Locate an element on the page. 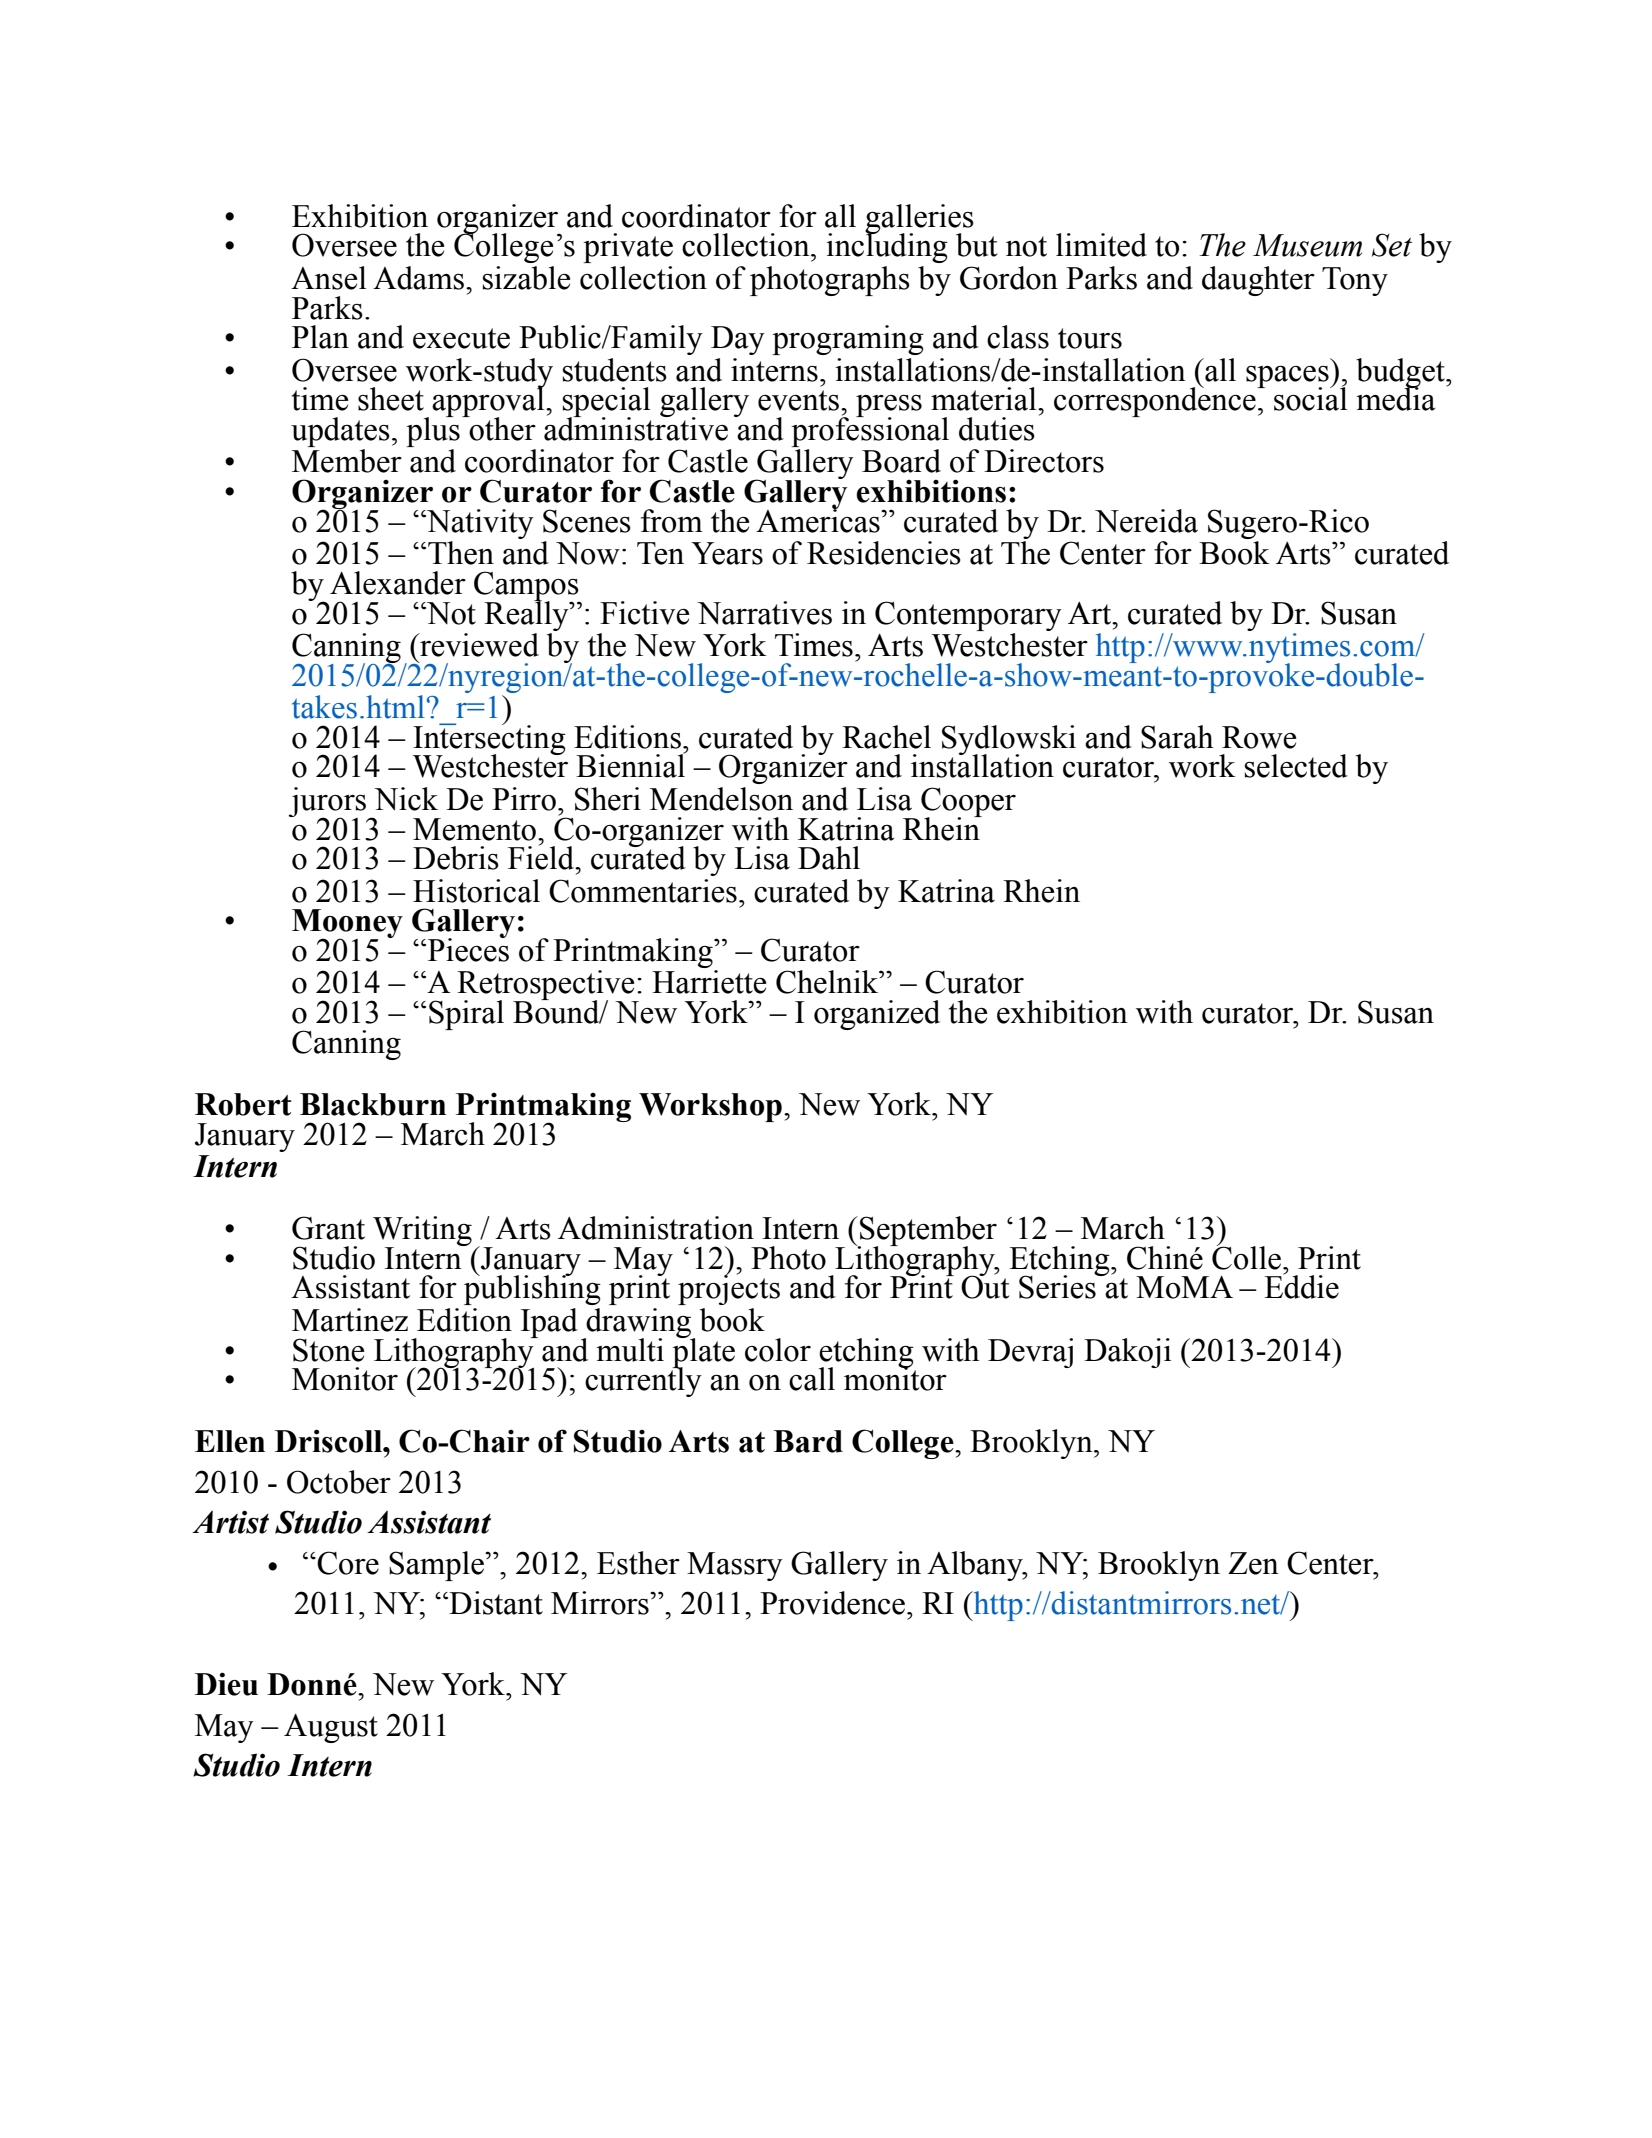 The image size is (1652, 2138). Alexander is located at coordinates (398, 583).
